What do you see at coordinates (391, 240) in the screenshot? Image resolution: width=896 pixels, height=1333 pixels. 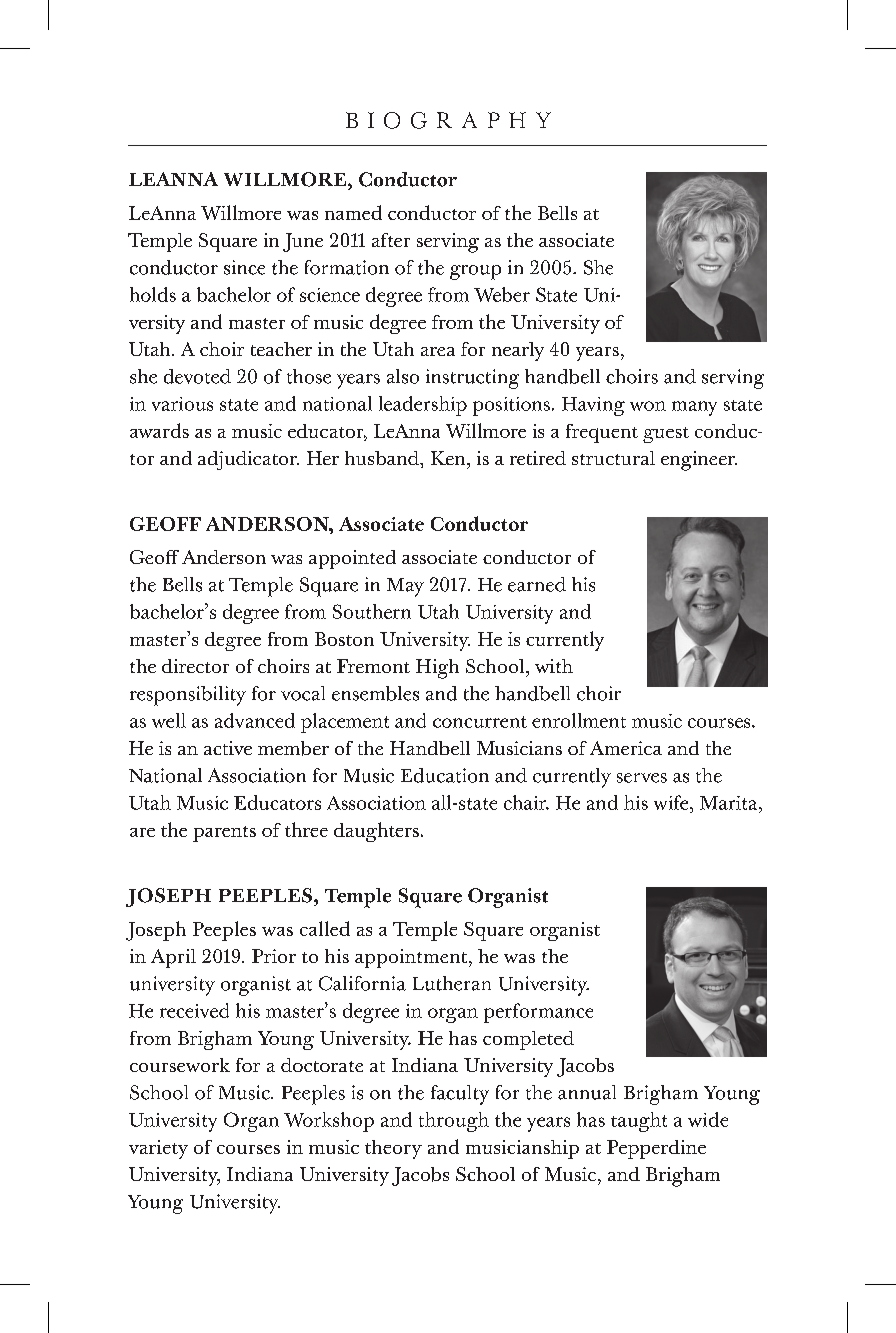 I see `after` at bounding box center [391, 240].
